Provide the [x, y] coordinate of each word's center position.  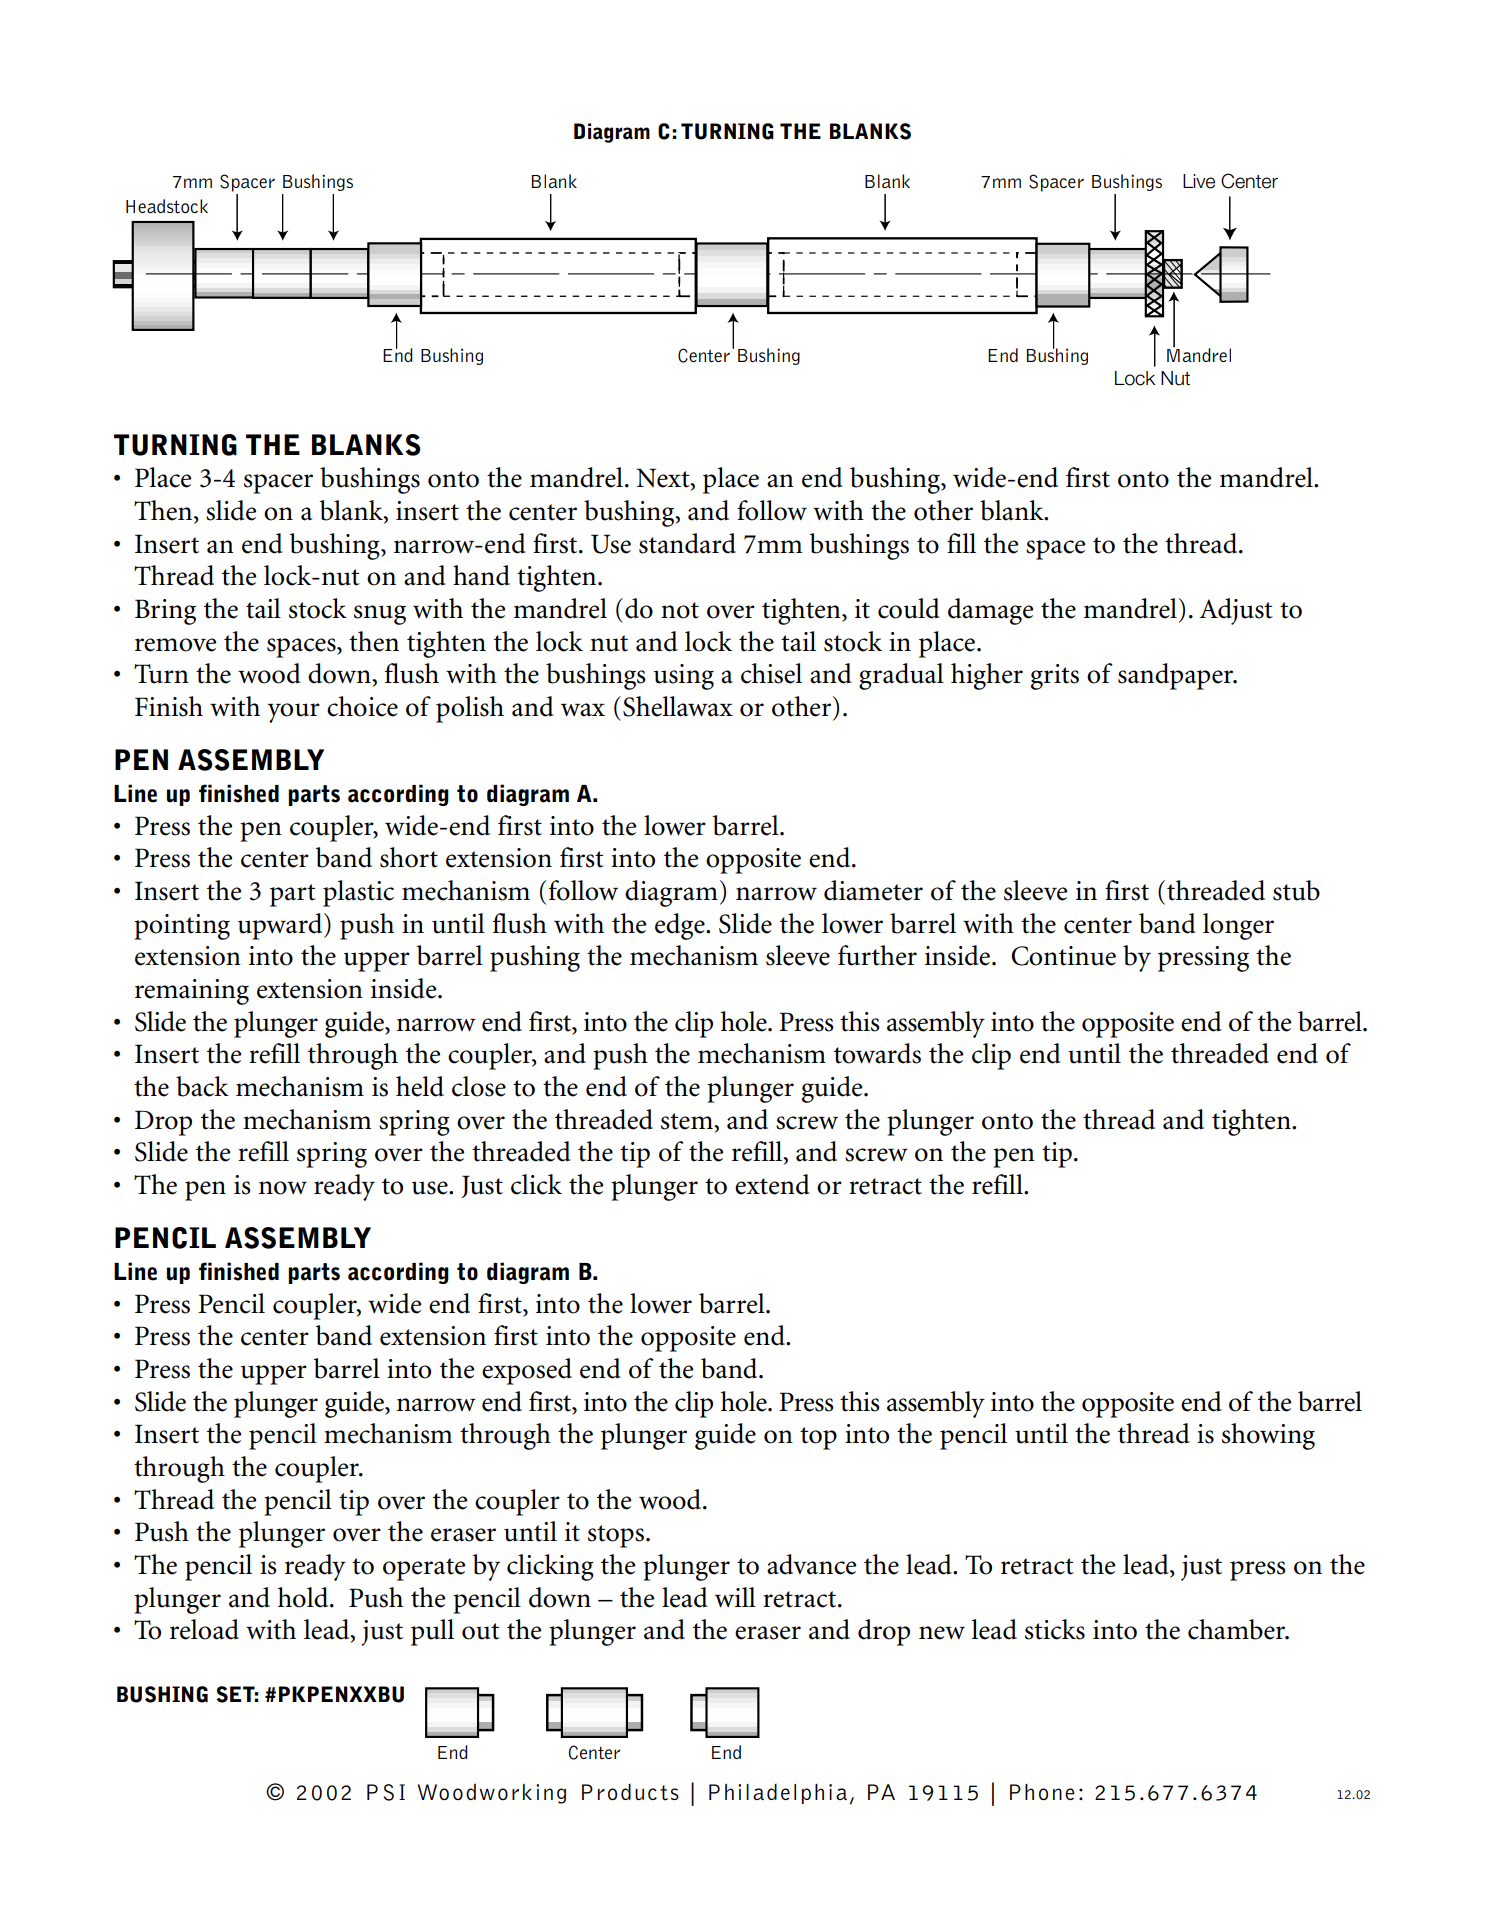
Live [1199, 181]
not [680, 610]
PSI [386, 1792]
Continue [1063, 956]
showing [1268, 1436]
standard [687, 543]
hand [481, 575]
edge [681, 926]
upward [281, 926]
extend [772, 1184]
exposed [527, 1371]
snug [380, 615]
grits [1055, 677]
